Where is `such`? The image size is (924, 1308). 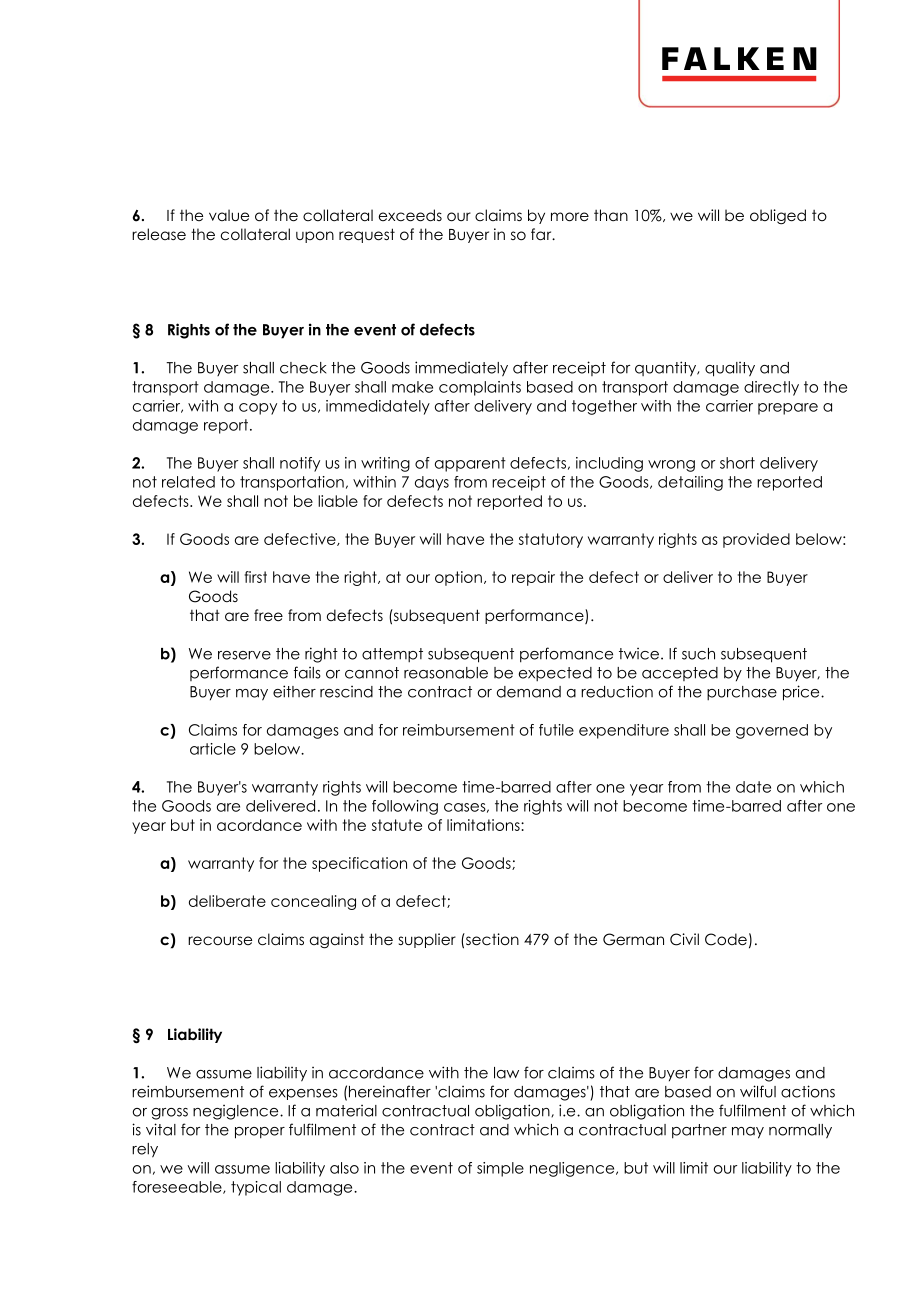
such is located at coordinates (698, 654).
